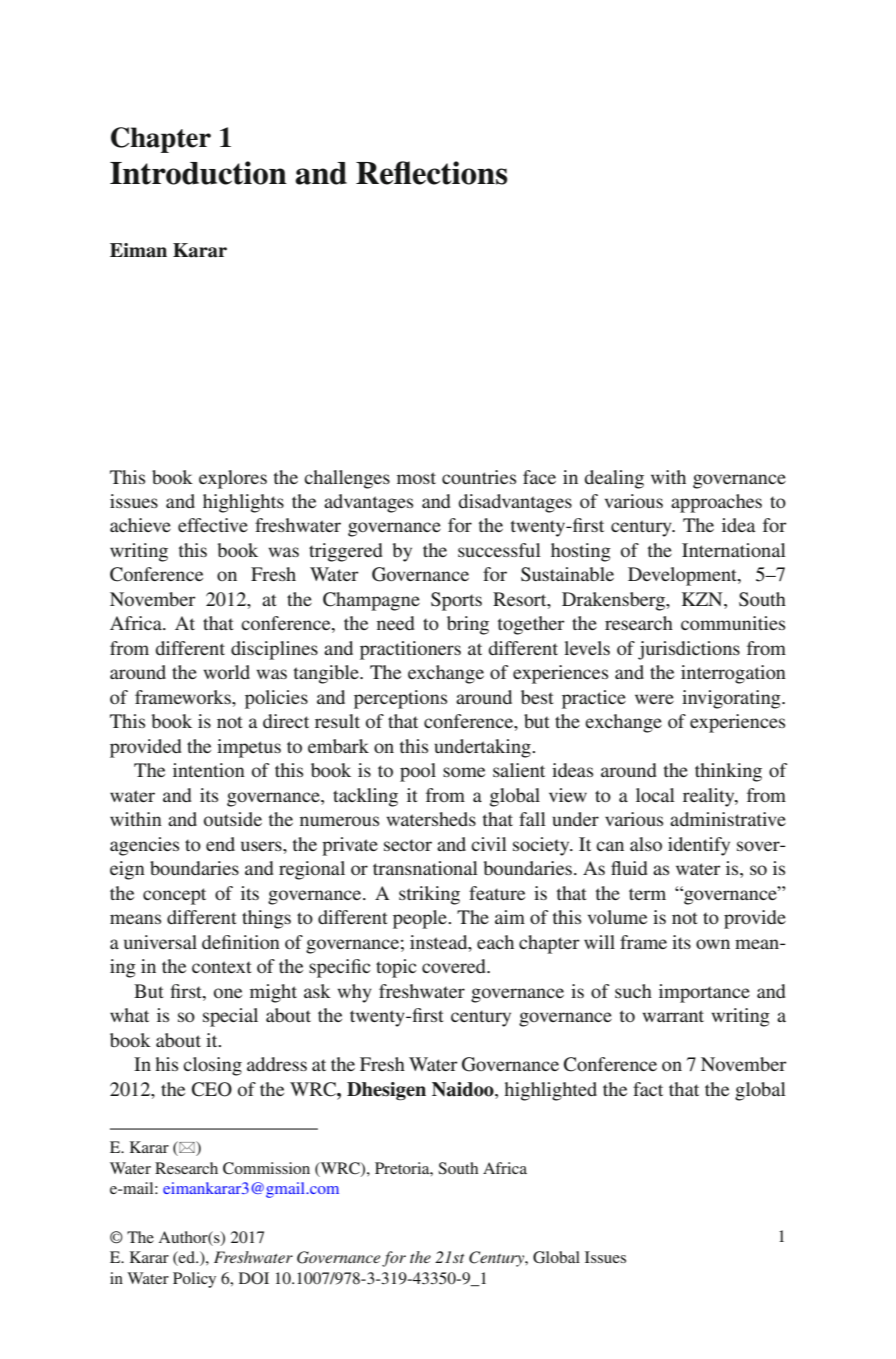  Describe the element at coordinates (654, 699) in the document. I see `were` at that location.
